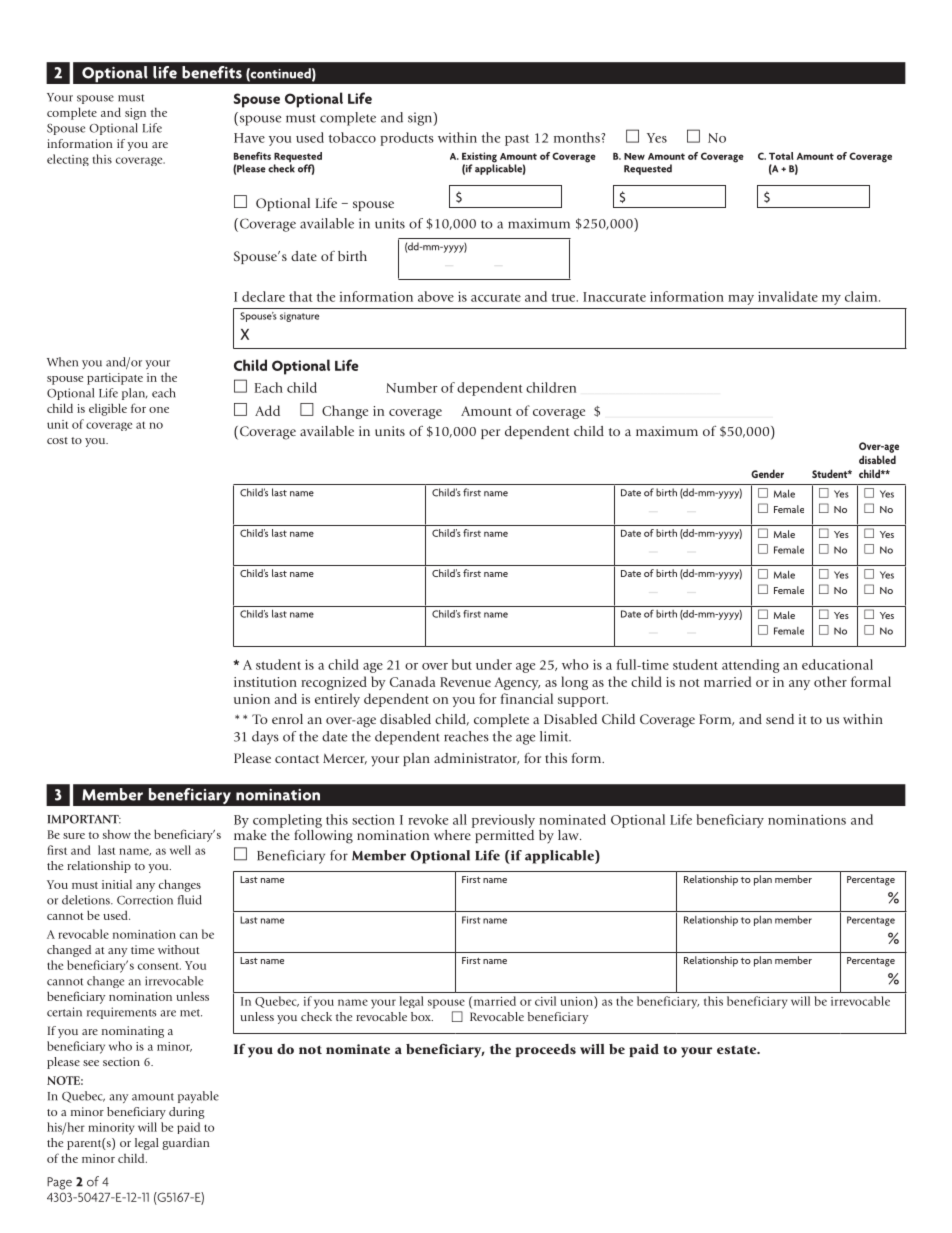 The height and width of the image is (1233, 952). Describe the element at coordinates (265, 682) in the image. I see `institution` at that location.
